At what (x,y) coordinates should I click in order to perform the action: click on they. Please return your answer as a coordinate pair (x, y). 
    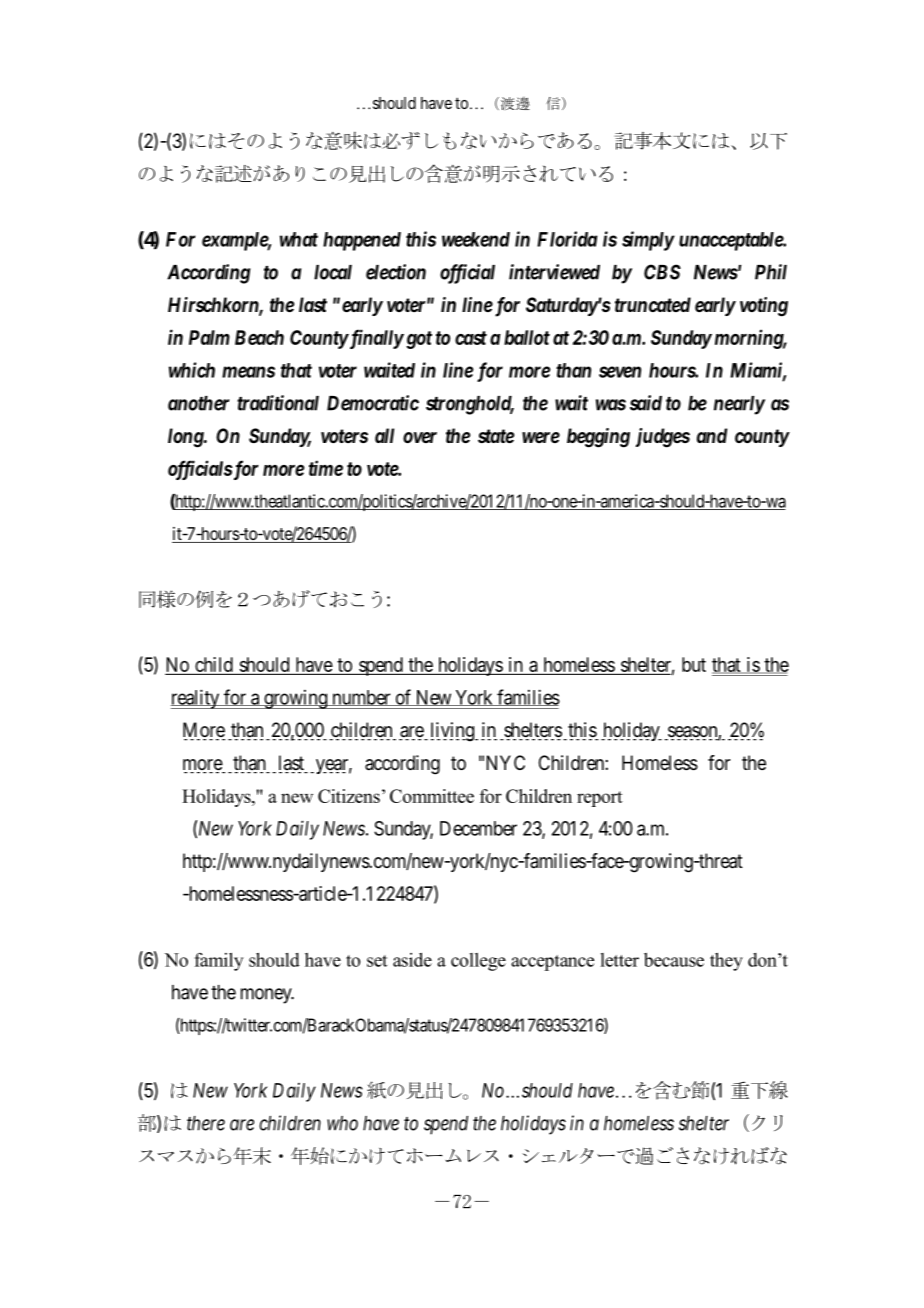
    Looking at the image, I should click on (726, 962).
